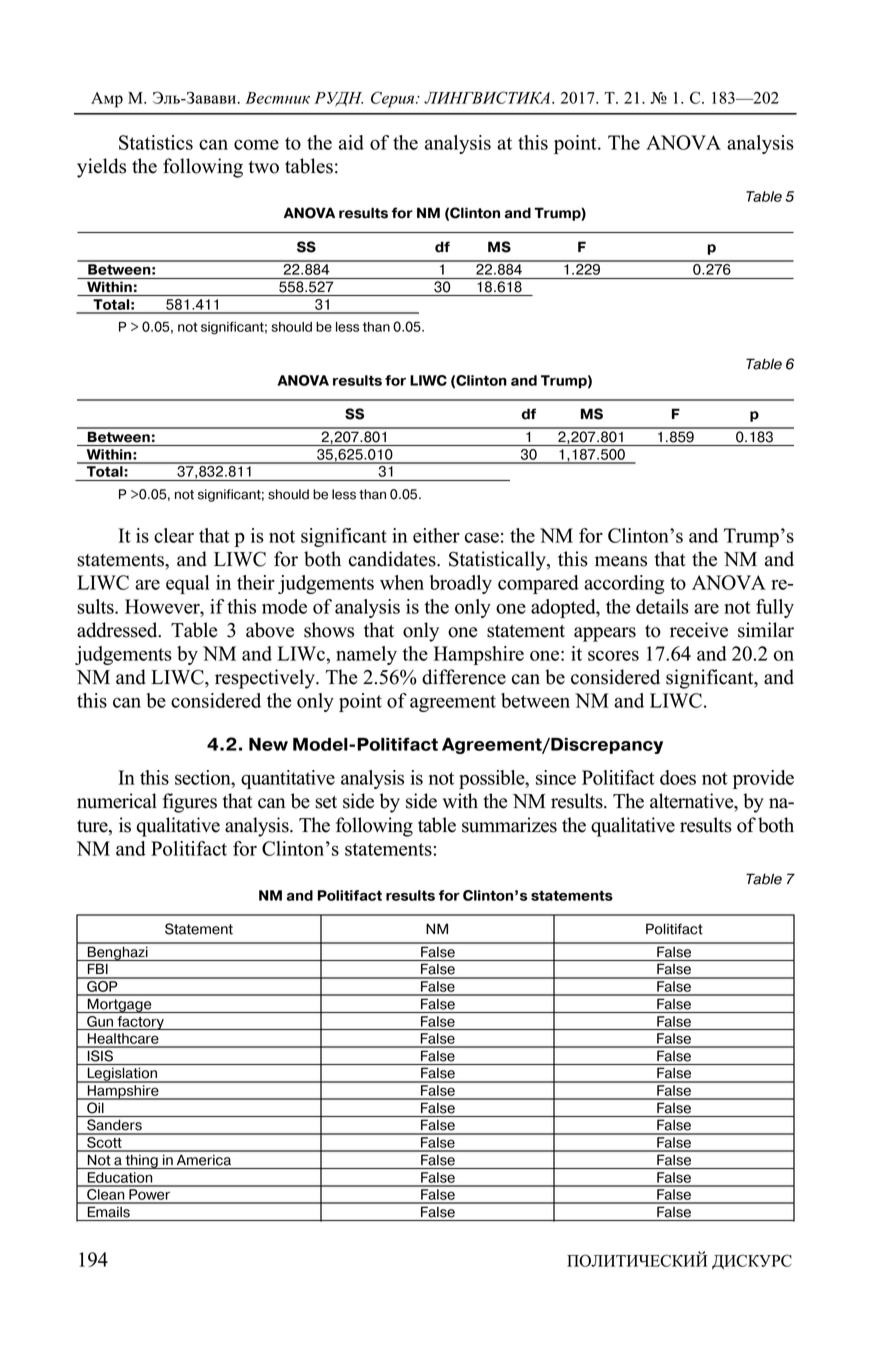 The width and height of the screenshot is (896, 1358). What do you see at coordinates (122, 1075) in the screenshot?
I see `Legislation` at bounding box center [122, 1075].
